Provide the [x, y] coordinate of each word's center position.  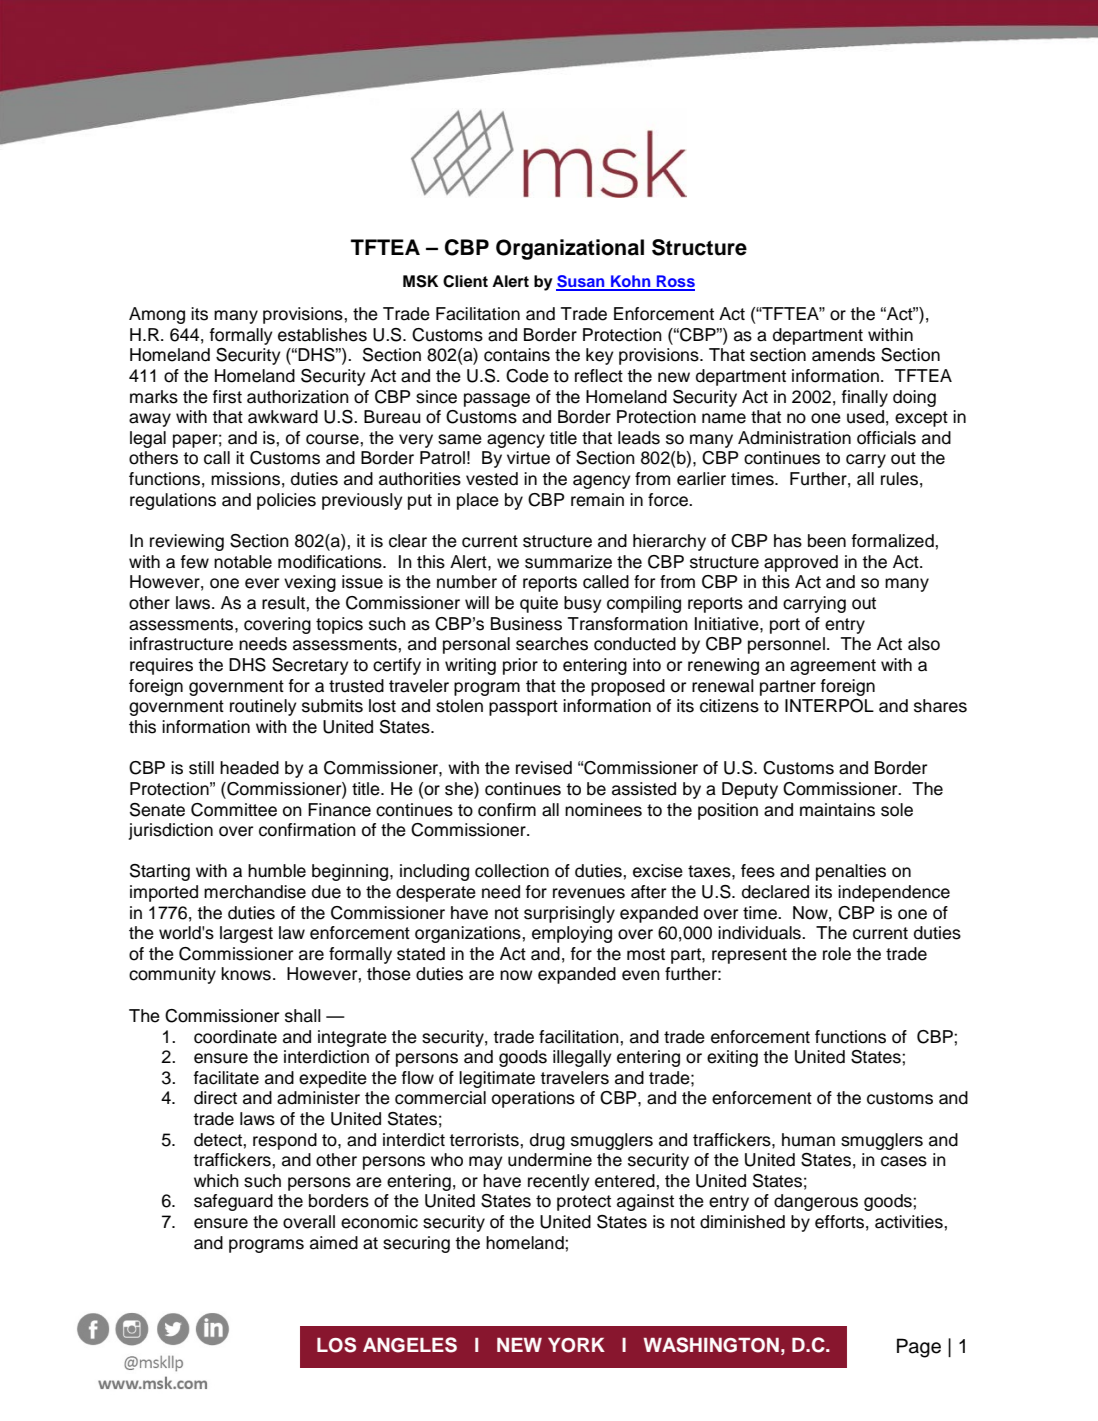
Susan [581, 282]
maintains [837, 810]
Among [157, 315]
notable [243, 562]
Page [919, 1348]
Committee [234, 810]
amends [843, 355]
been [827, 541]
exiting [732, 1058]
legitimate [497, 1079]
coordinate [235, 1037]
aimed [334, 1243]
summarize [568, 562]
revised [544, 768]
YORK [576, 1345]
